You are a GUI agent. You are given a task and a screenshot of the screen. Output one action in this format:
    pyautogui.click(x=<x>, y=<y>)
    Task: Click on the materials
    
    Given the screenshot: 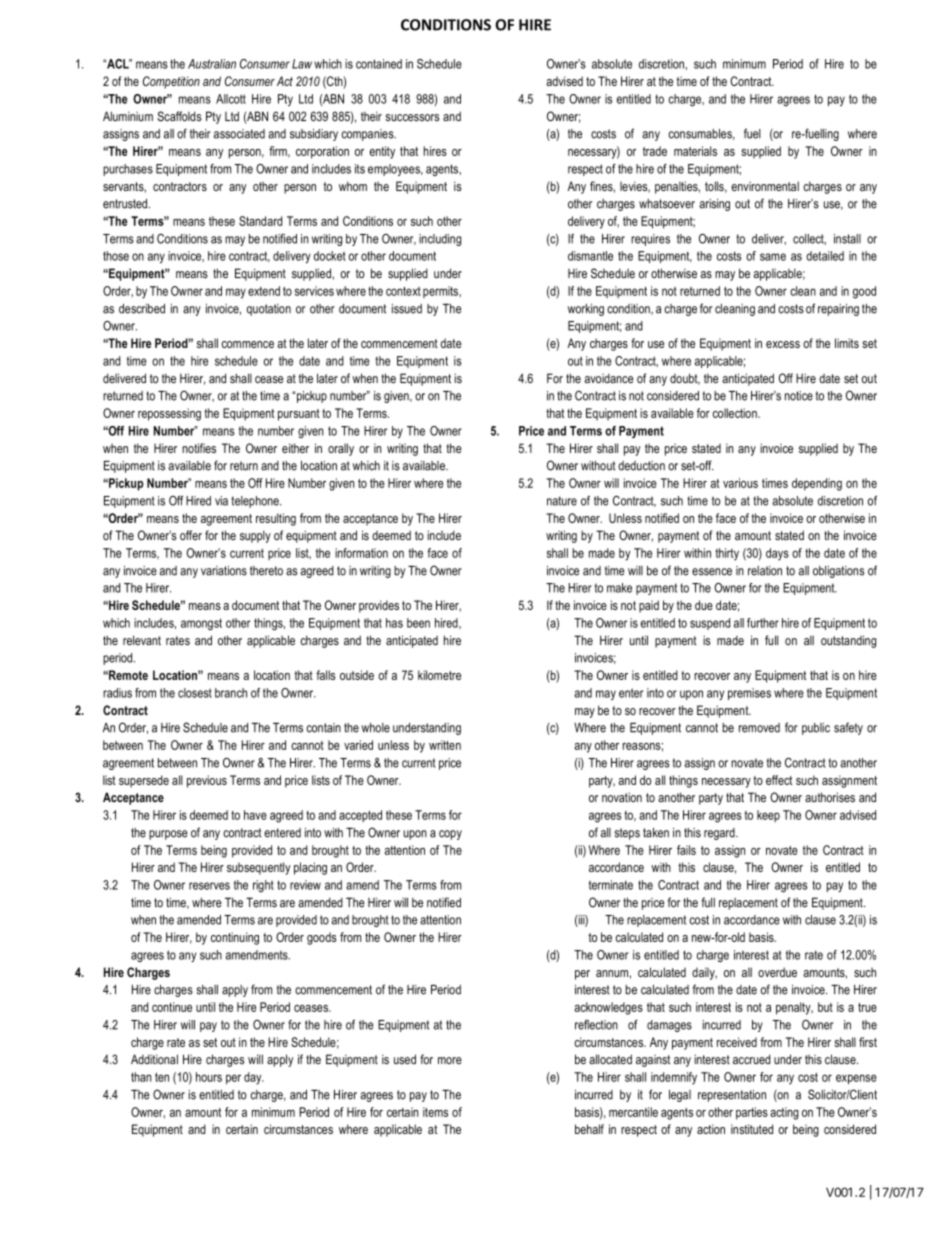 What is the action you would take?
    pyautogui.click(x=695, y=151)
